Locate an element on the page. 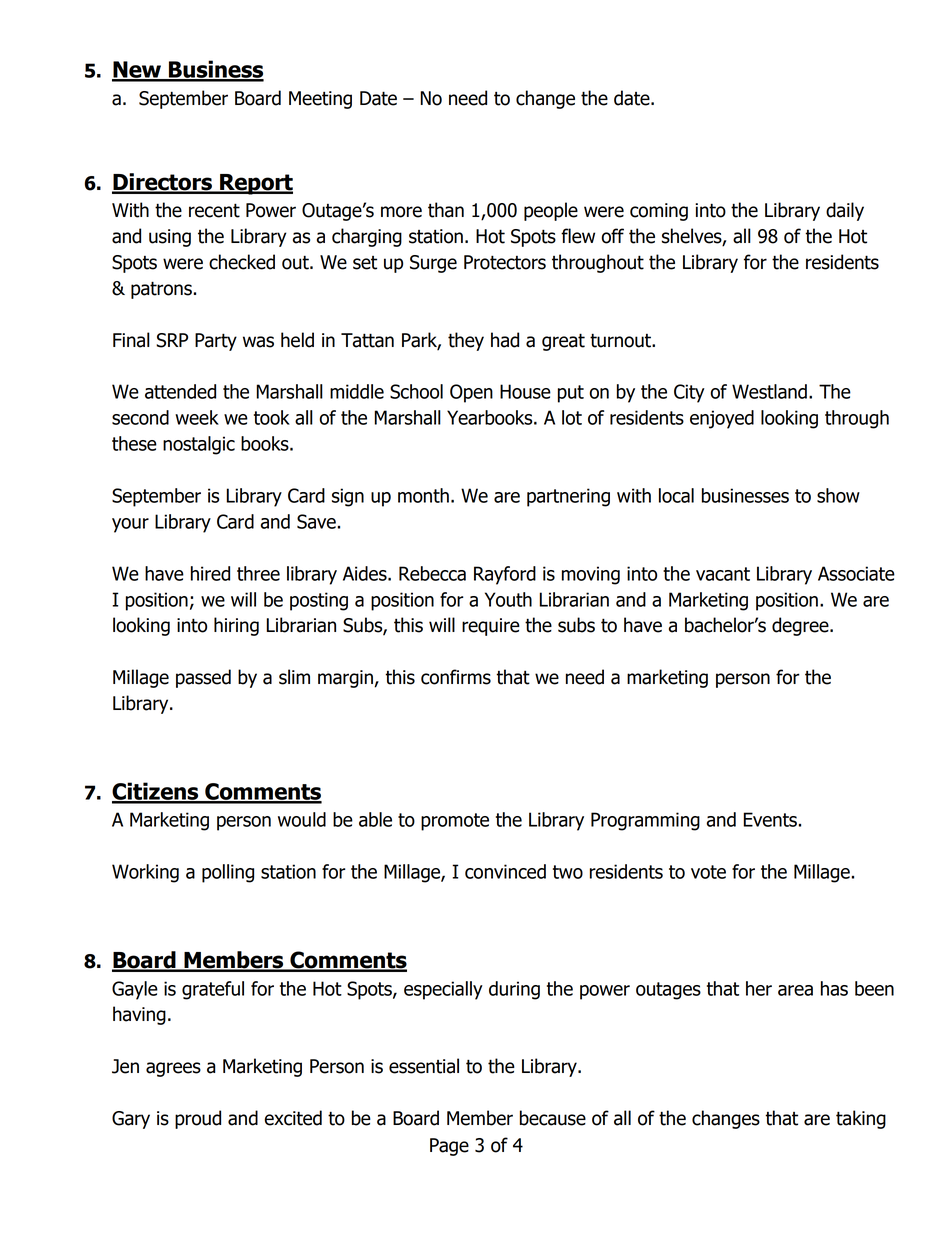 The image size is (952, 1233). than is located at coordinates (446, 210).
